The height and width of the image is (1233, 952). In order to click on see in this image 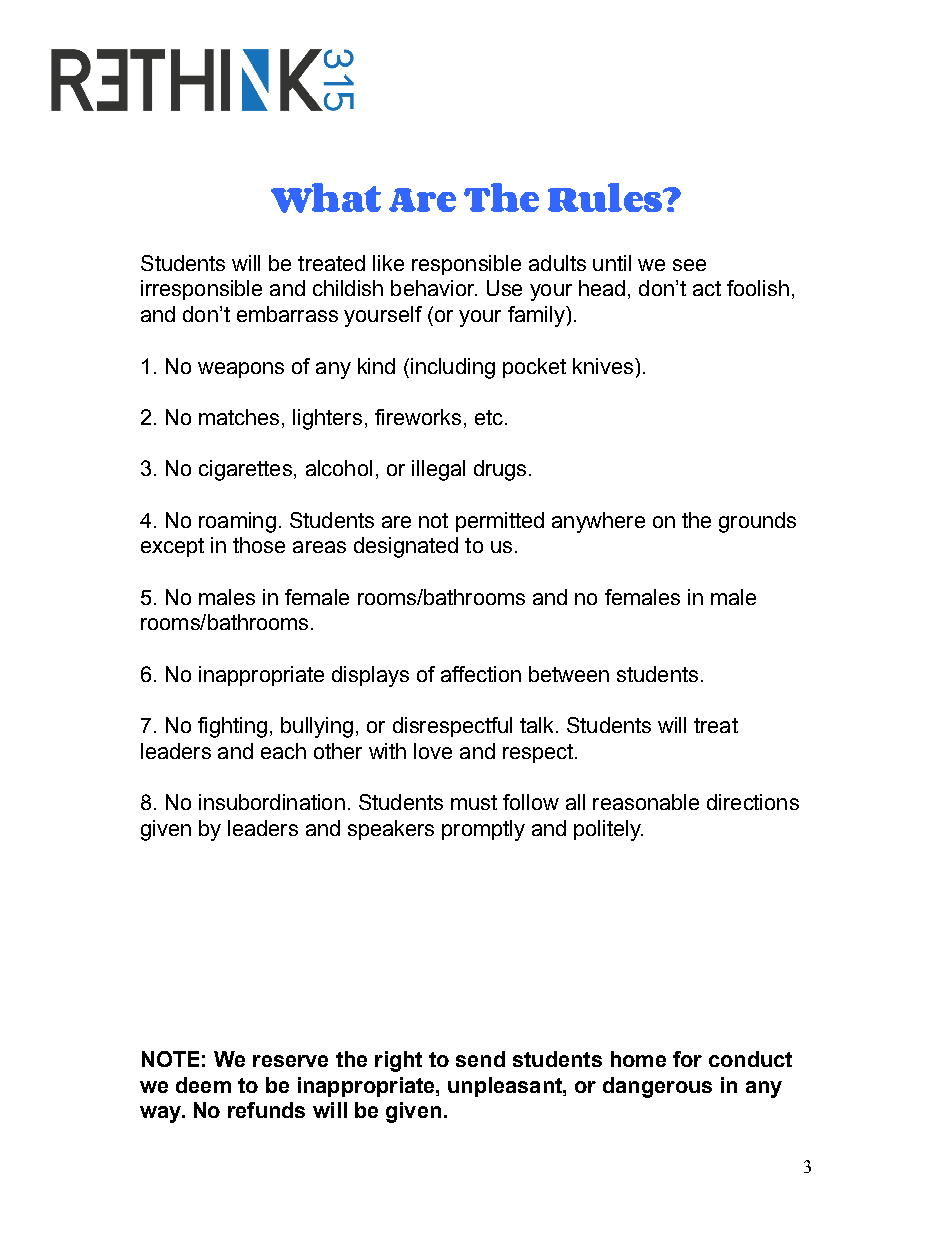, I will do `click(689, 265)`.
